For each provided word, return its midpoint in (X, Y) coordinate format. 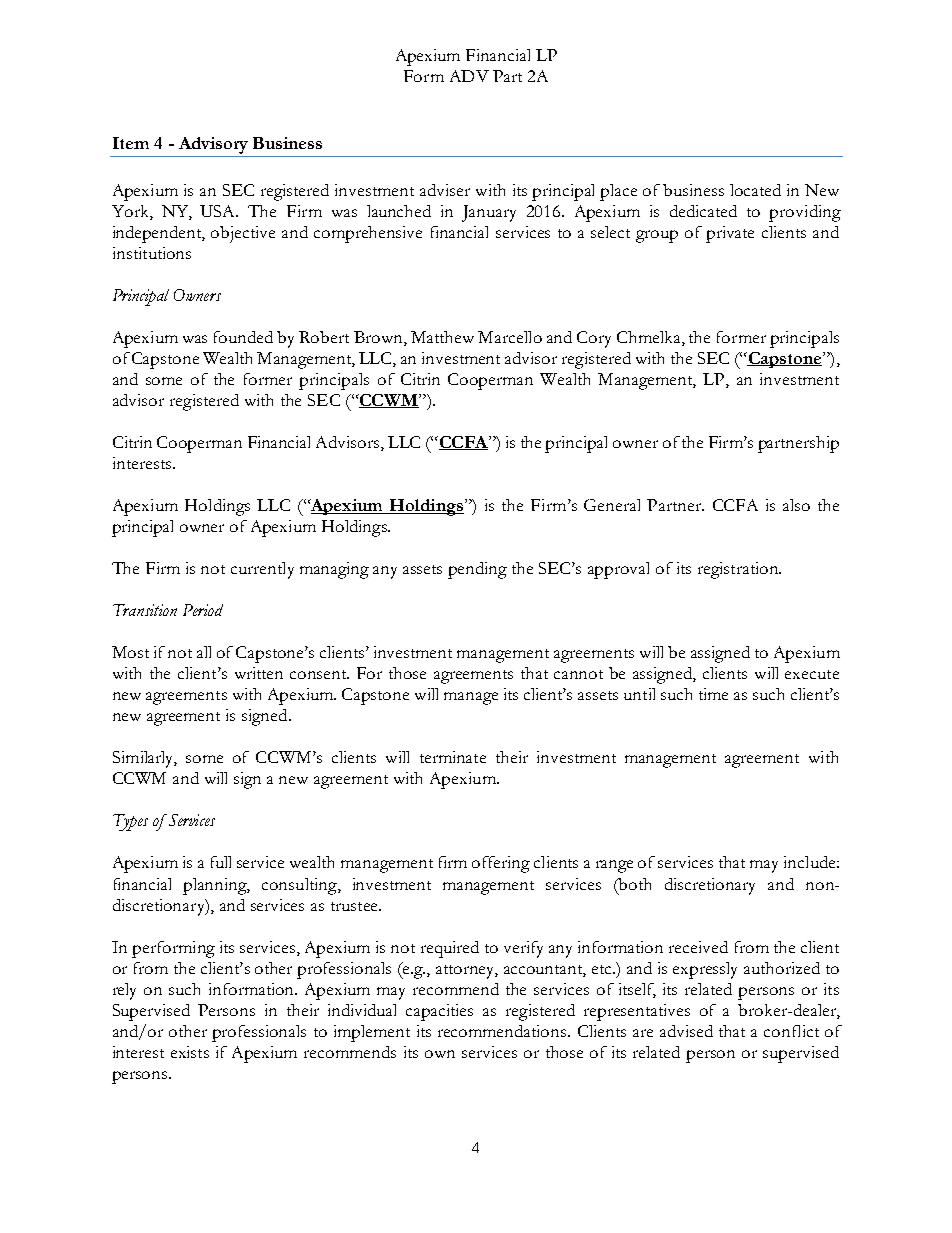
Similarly (145, 759)
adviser (445, 190)
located (755, 190)
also (796, 505)
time (713, 694)
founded (243, 337)
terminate (453, 757)
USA (219, 211)
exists (190, 1052)
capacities (439, 1012)
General (612, 505)
